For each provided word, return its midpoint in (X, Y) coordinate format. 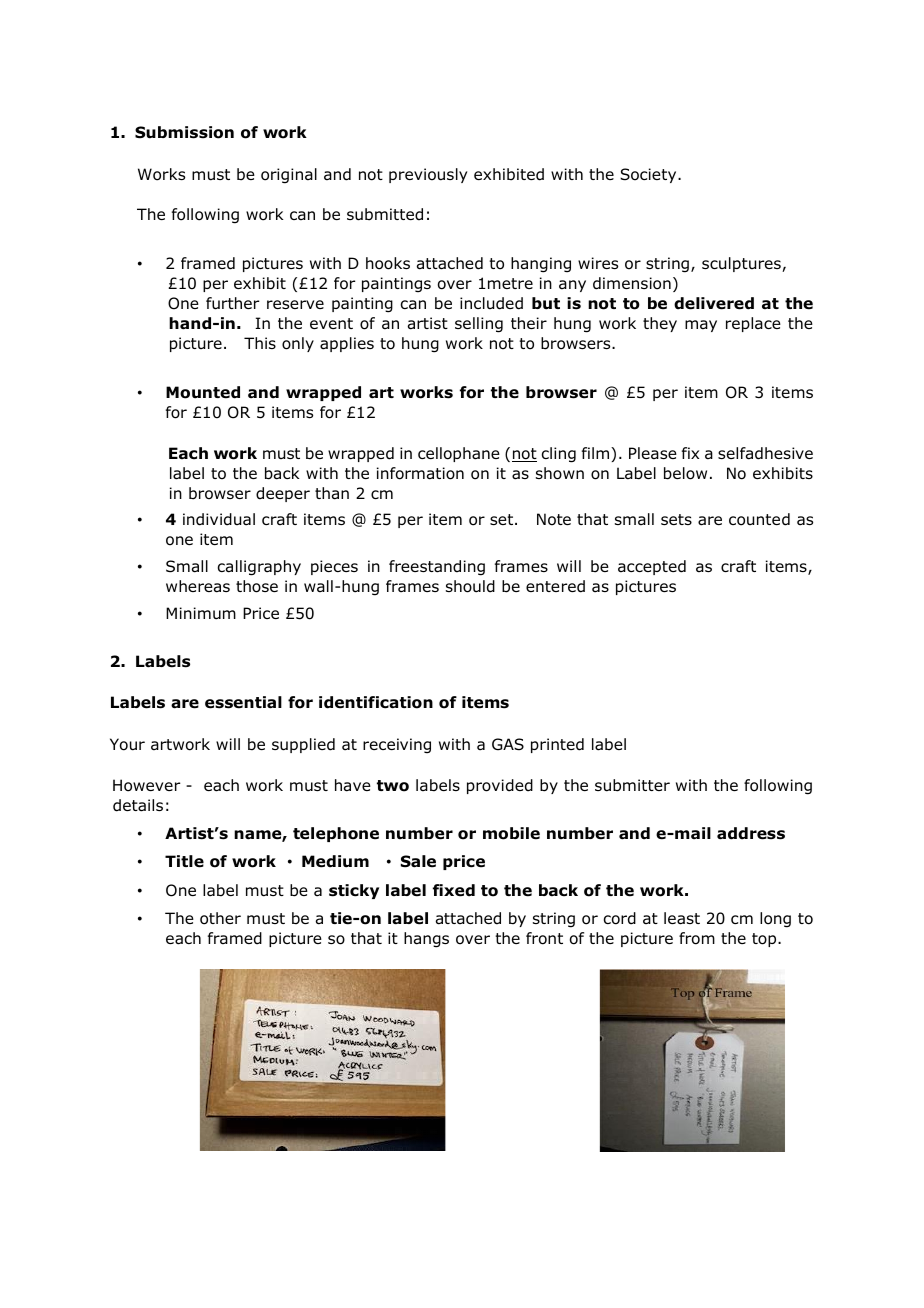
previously (428, 175)
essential (243, 702)
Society (649, 175)
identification (376, 702)
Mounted (203, 392)
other (220, 918)
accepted (652, 567)
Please (653, 453)
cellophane (459, 454)
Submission (184, 132)
